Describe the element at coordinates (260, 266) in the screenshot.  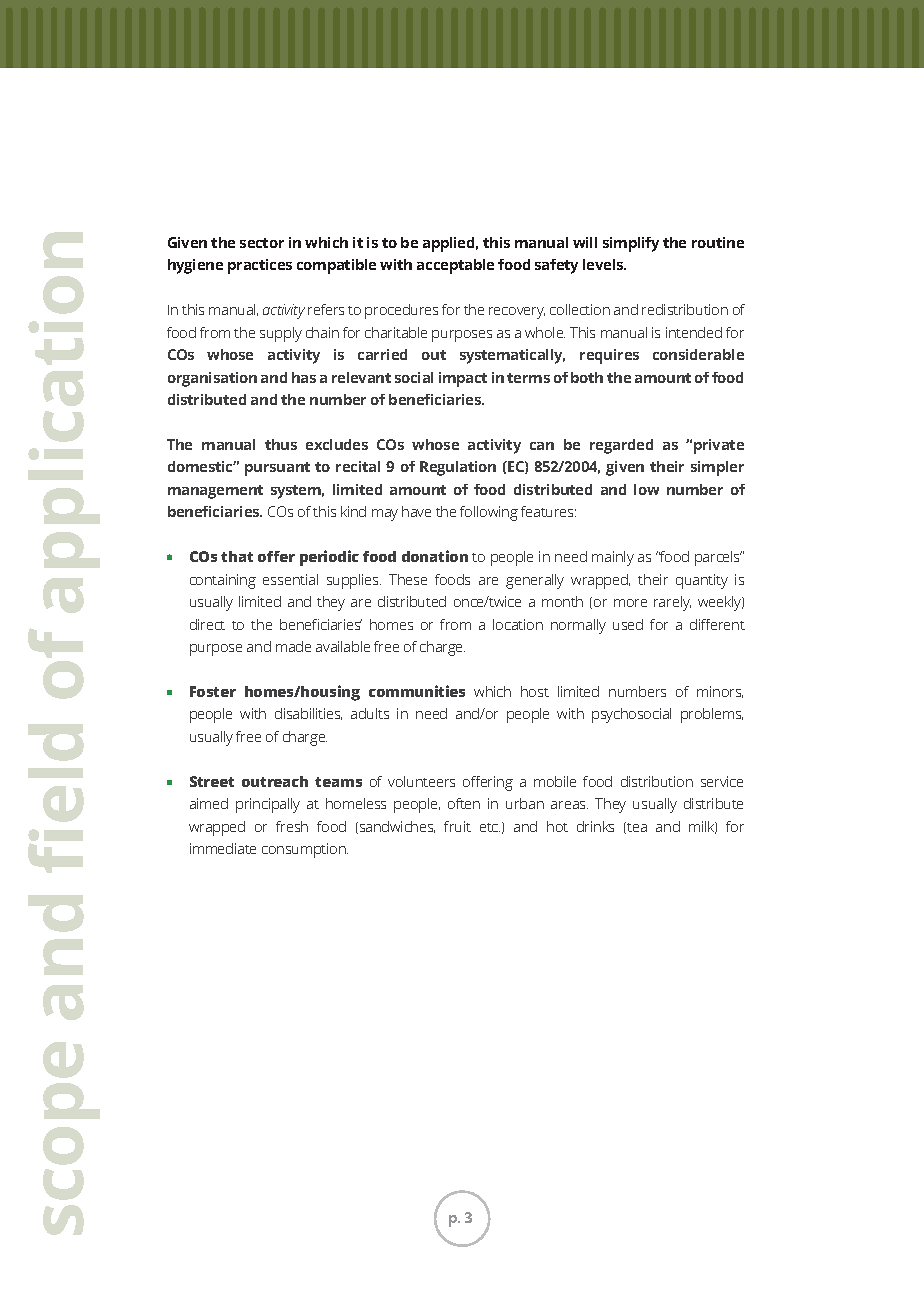
I see `practices` at that location.
